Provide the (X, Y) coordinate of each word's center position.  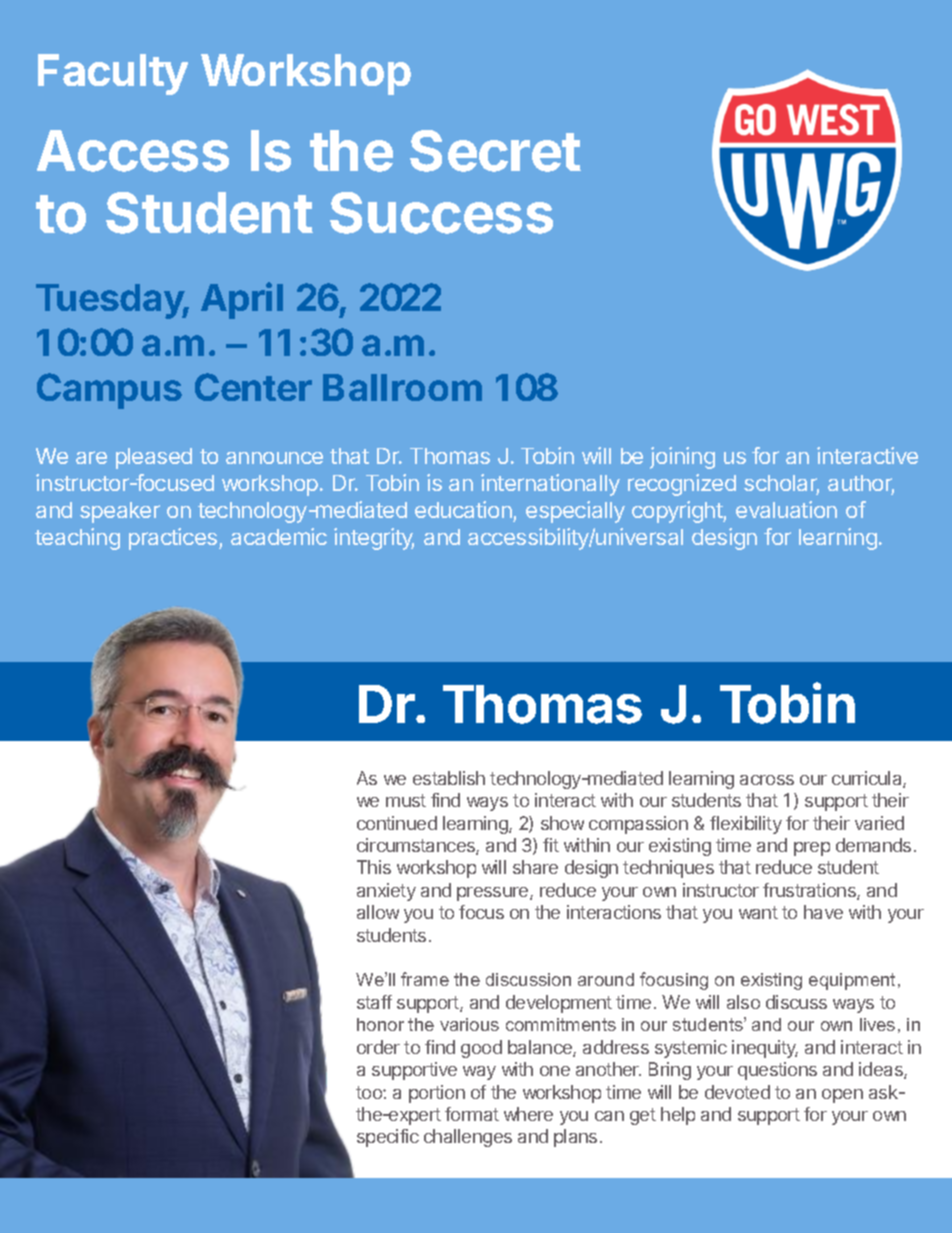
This (374, 867)
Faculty (113, 74)
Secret (495, 151)
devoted (737, 1092)
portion (437, 1094)
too (370, 1092)
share (535, 867)
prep (812, 849)
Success (441, 213)
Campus (109, 391)
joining (682, 458)
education (464, 511)
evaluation (786, 509)
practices (174, 539)
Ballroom (402, 387)
